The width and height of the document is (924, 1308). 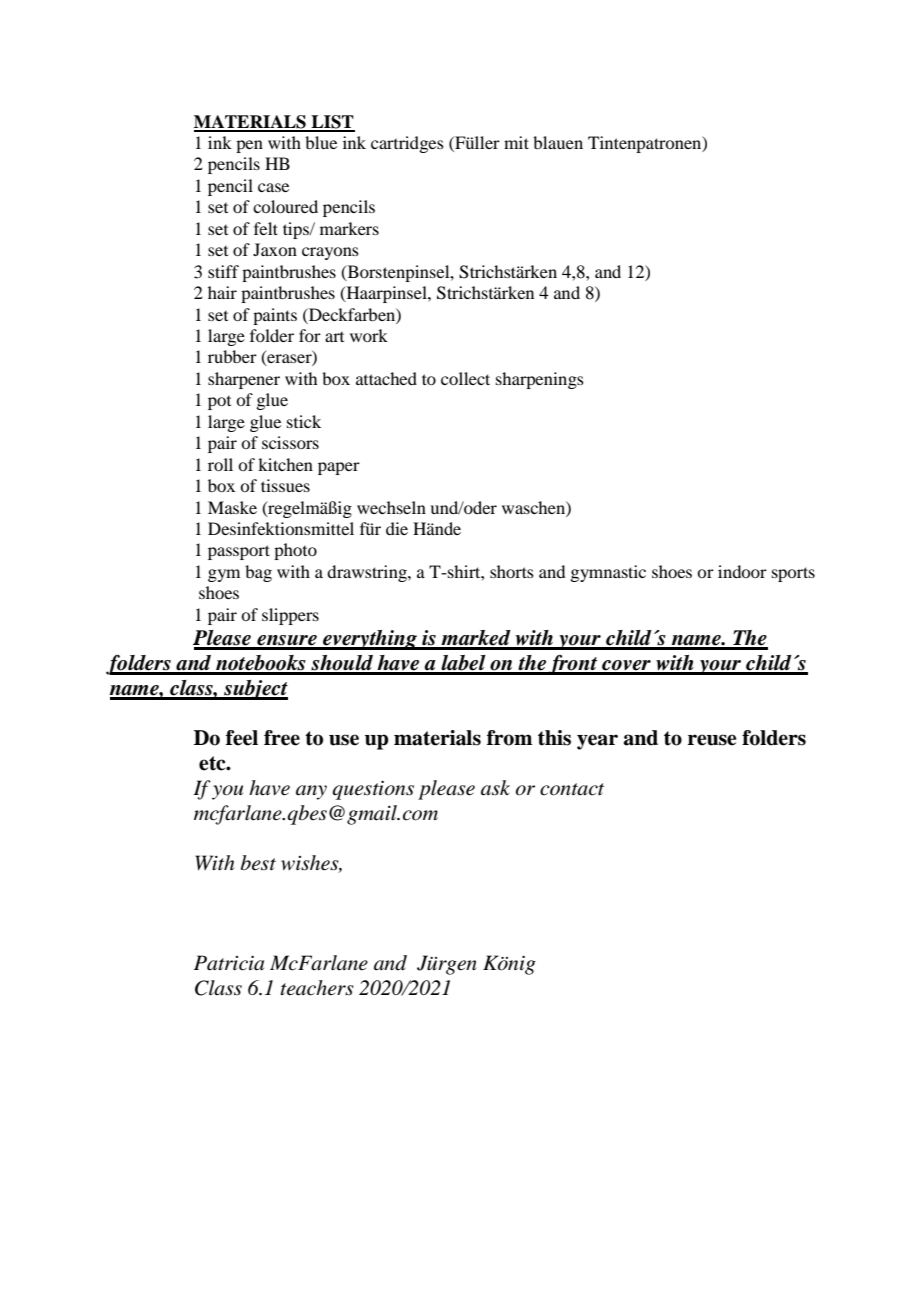 I want to click on tissues, so click(x=285, y=485).
